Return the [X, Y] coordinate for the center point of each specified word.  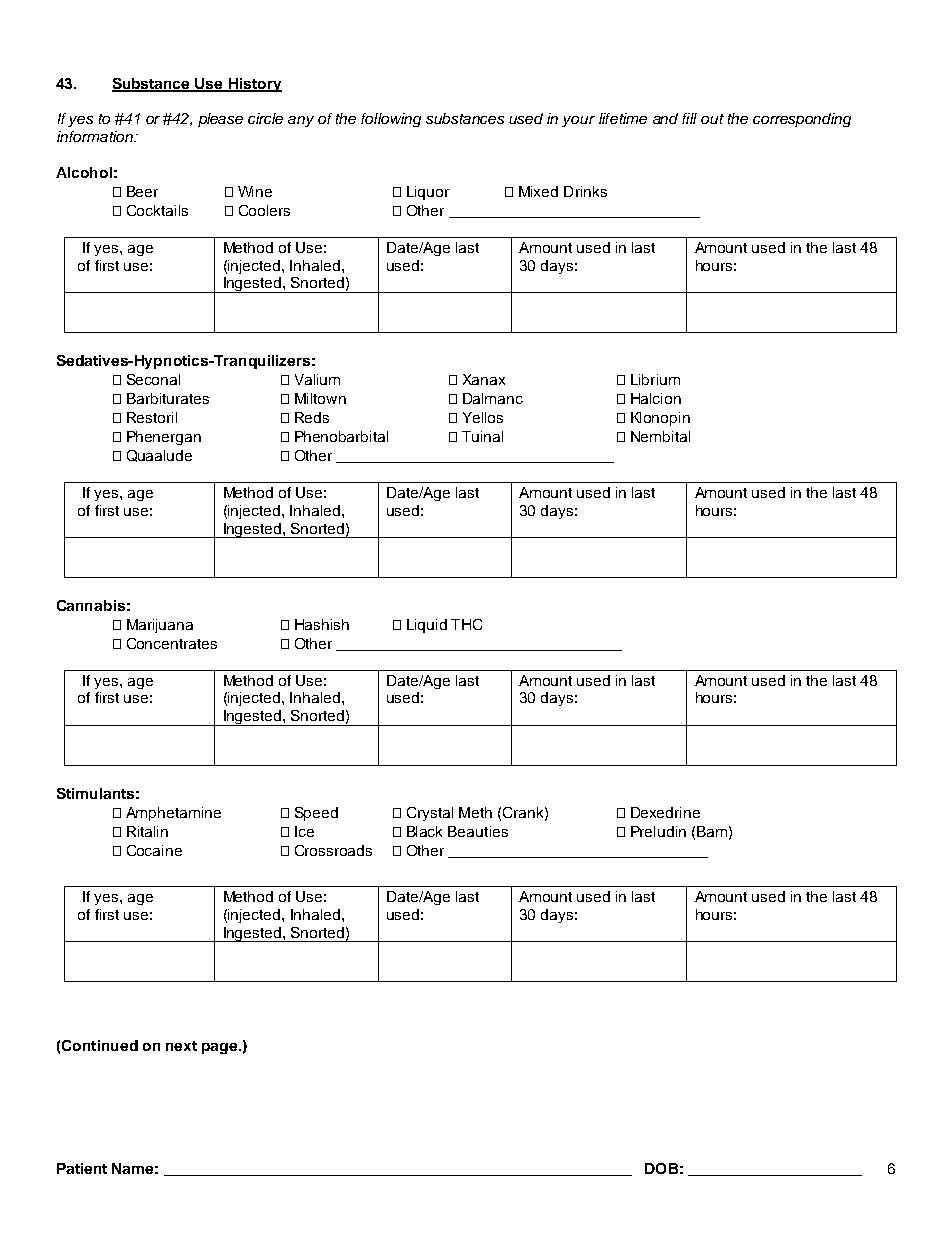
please [220, 120]
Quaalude [159, 456]
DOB [661, 1168]
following [391, 120]
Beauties [478, 831]
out [712, 119]
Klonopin [660, 419]
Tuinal [482, 436]
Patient [82, 1168]
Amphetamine [173, 814]
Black [424, 831]
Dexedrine [665, 812]
